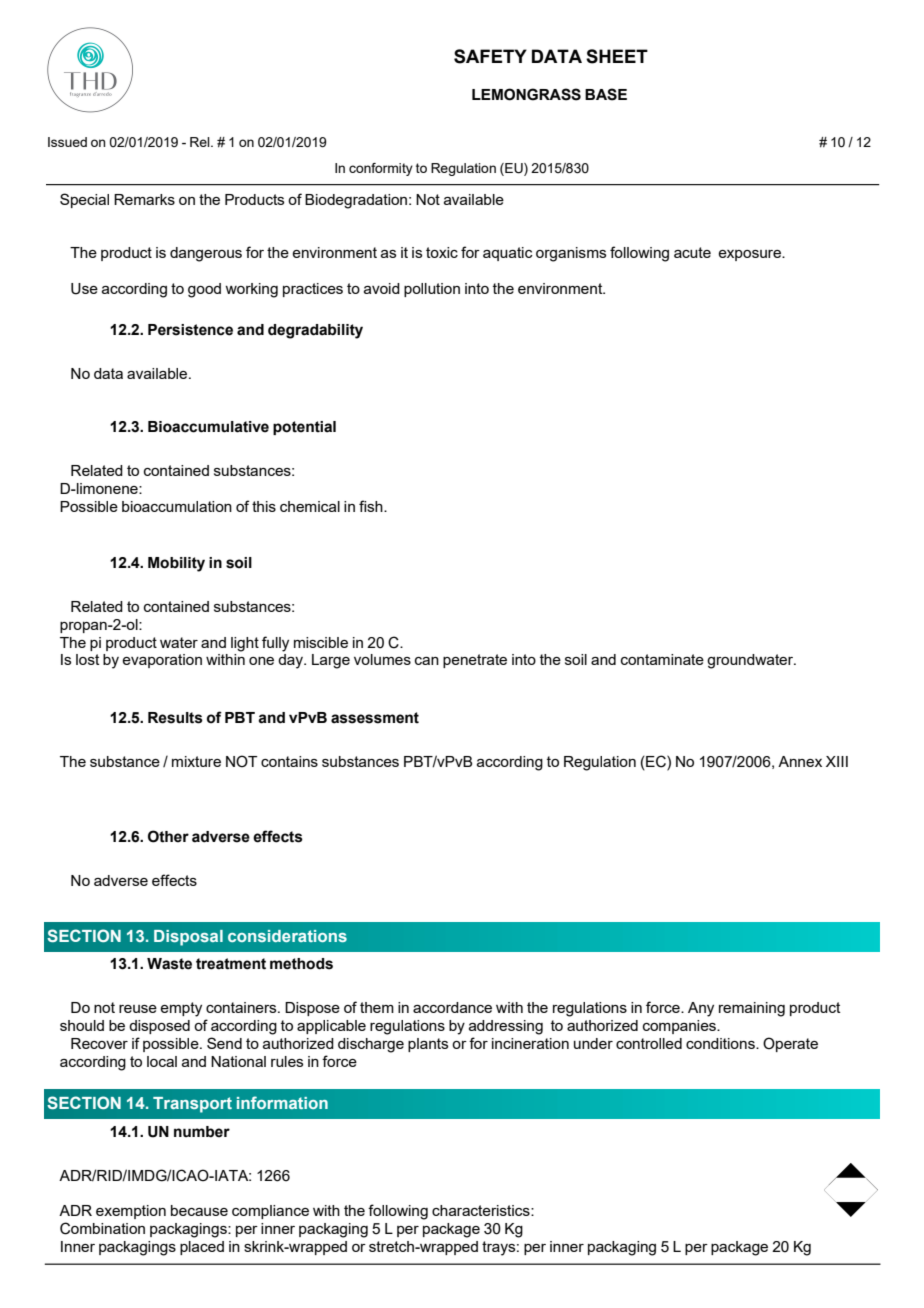 The height and width of the image is (1308, 924). What do you see at coordinates (131, 1212) in the image?
I see `exemption` at bounding box center [131, 1212].
